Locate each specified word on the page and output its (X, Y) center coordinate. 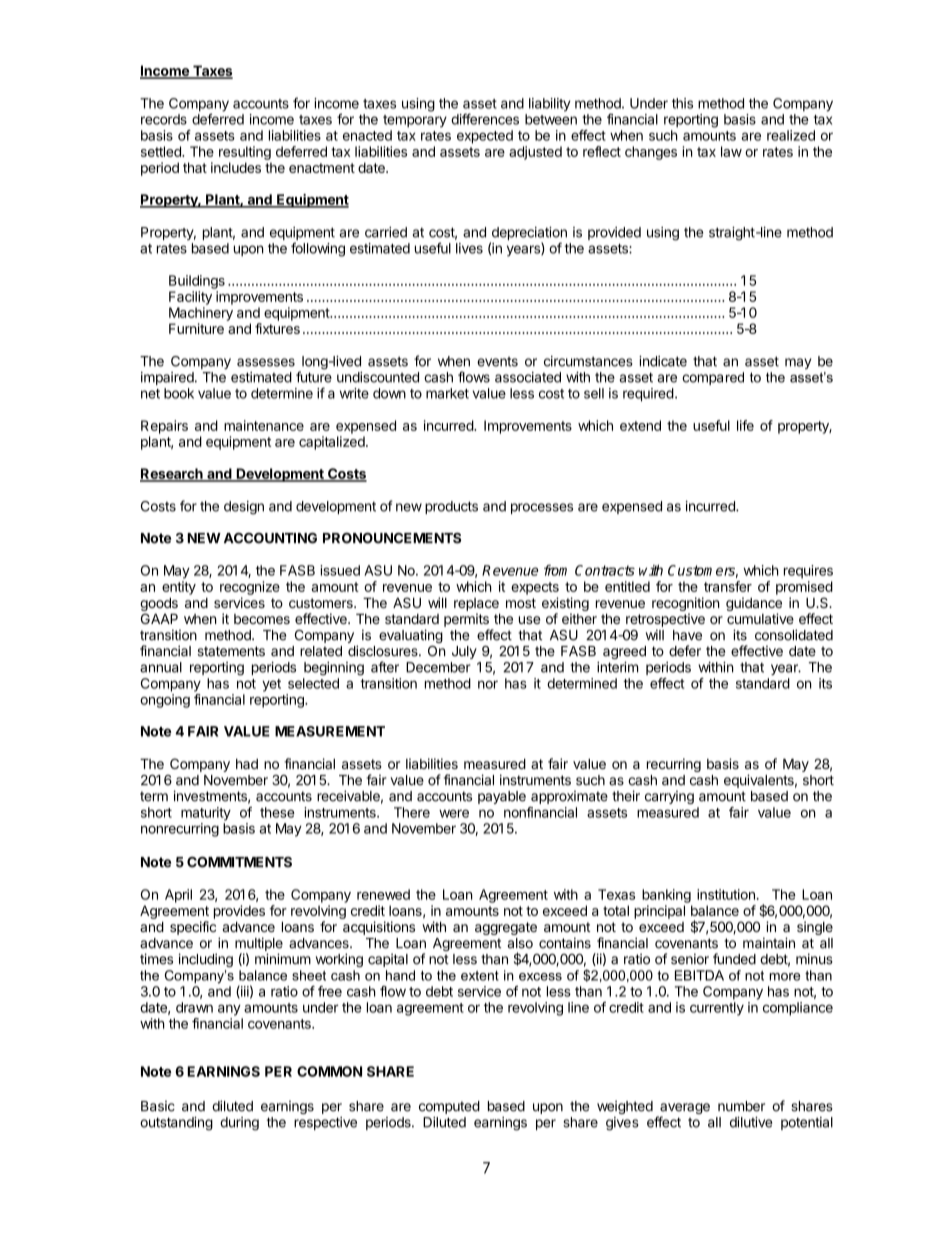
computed (449, 1107)
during (239, 1124)
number (741, 1106)
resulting (245, 153)
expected (485, 137)
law (731, 151)
